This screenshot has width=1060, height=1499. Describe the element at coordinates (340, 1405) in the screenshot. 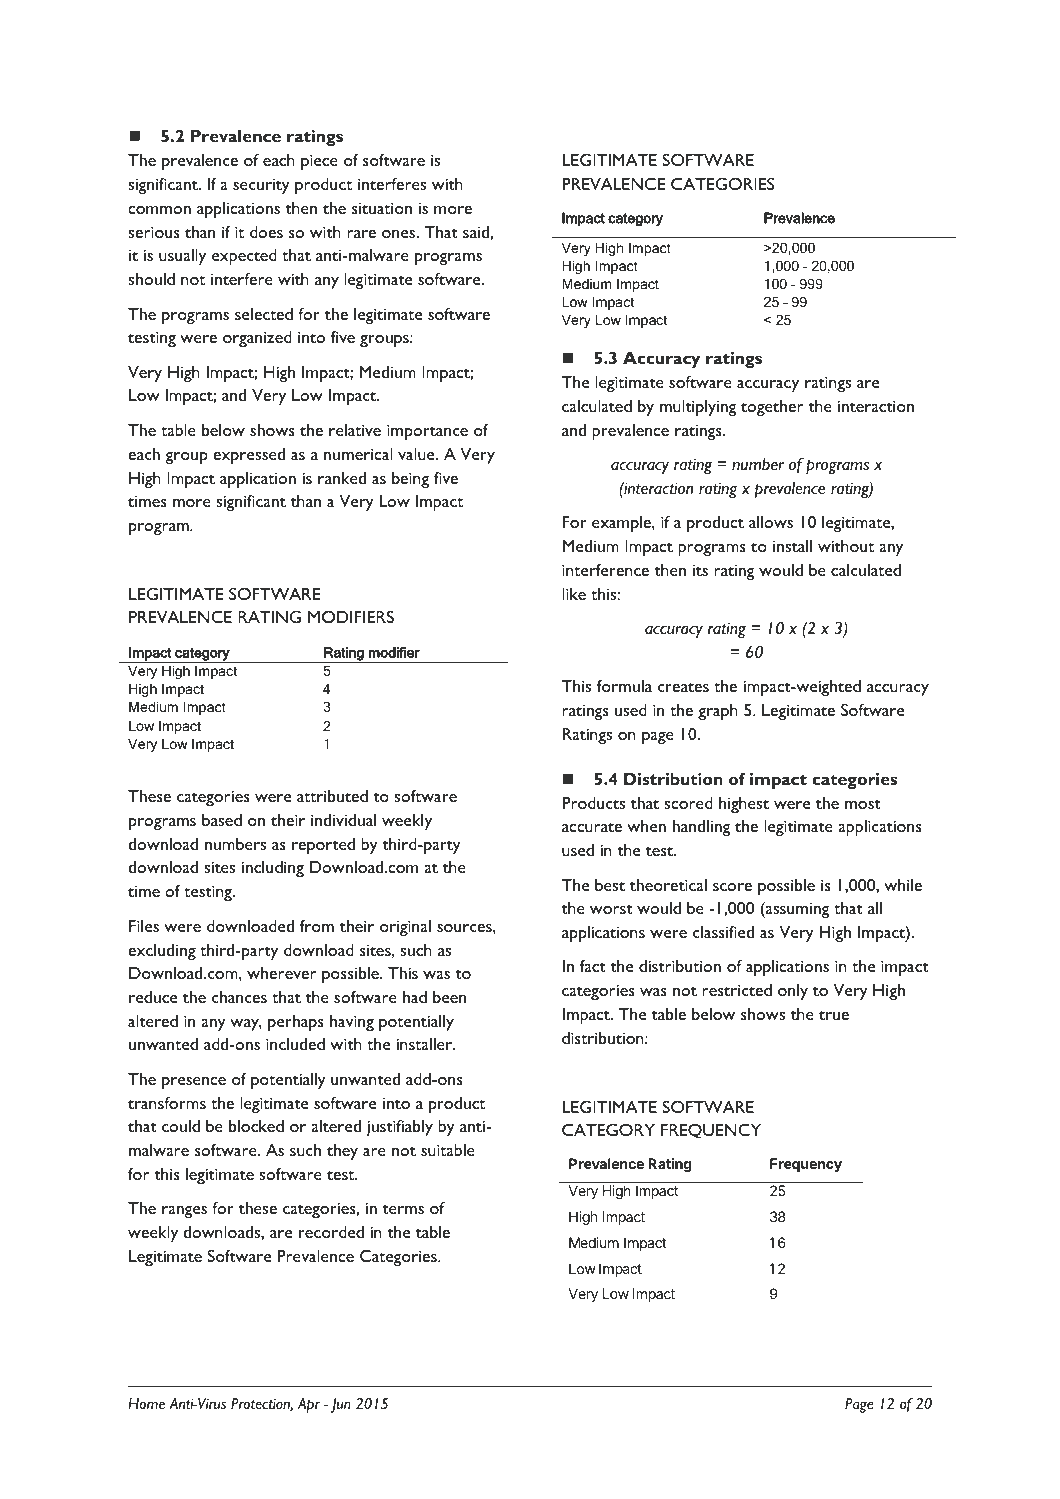

I see `Jun` at that location.
